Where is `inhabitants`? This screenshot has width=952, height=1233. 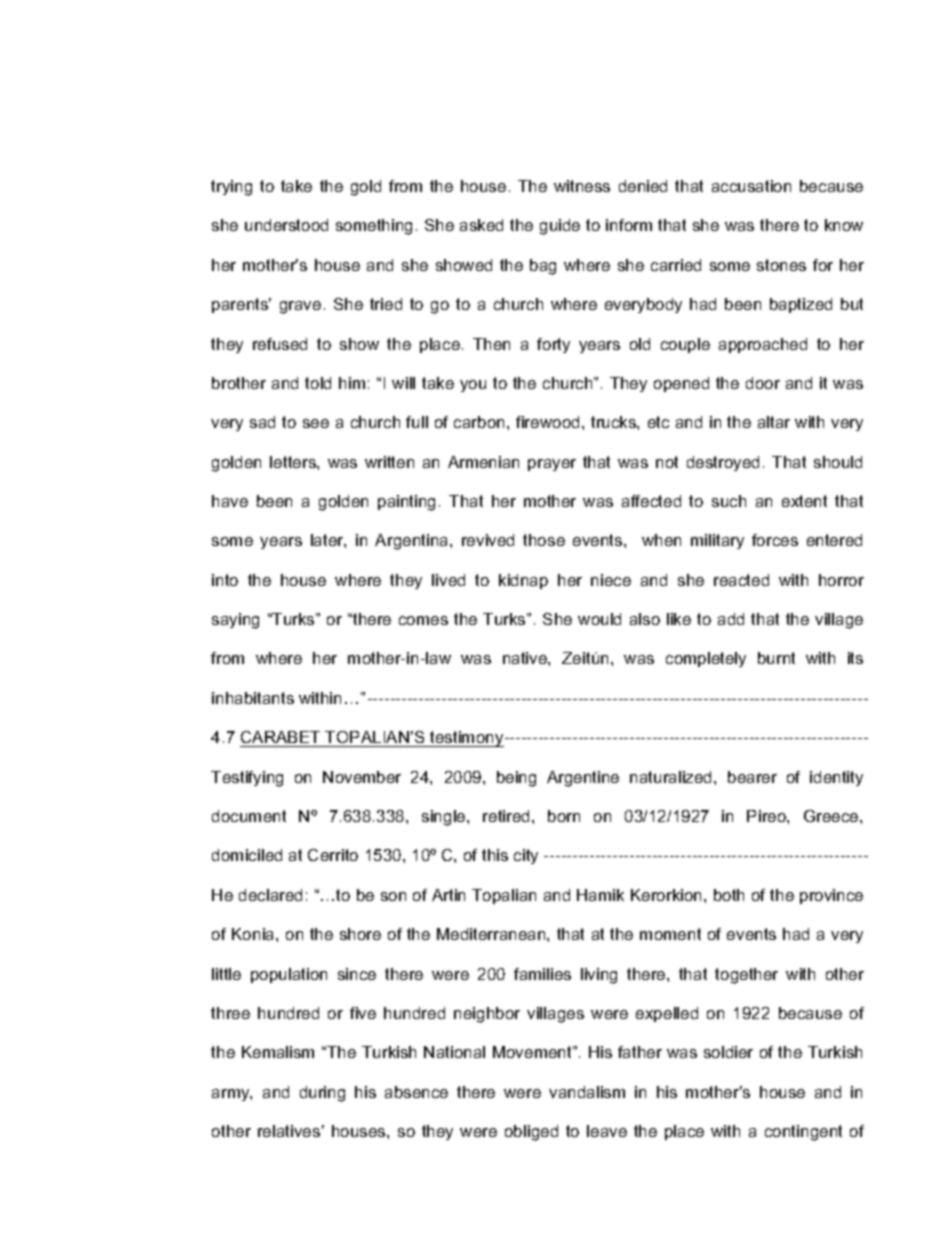
inhabitants is located at coordinates (253, 698).
